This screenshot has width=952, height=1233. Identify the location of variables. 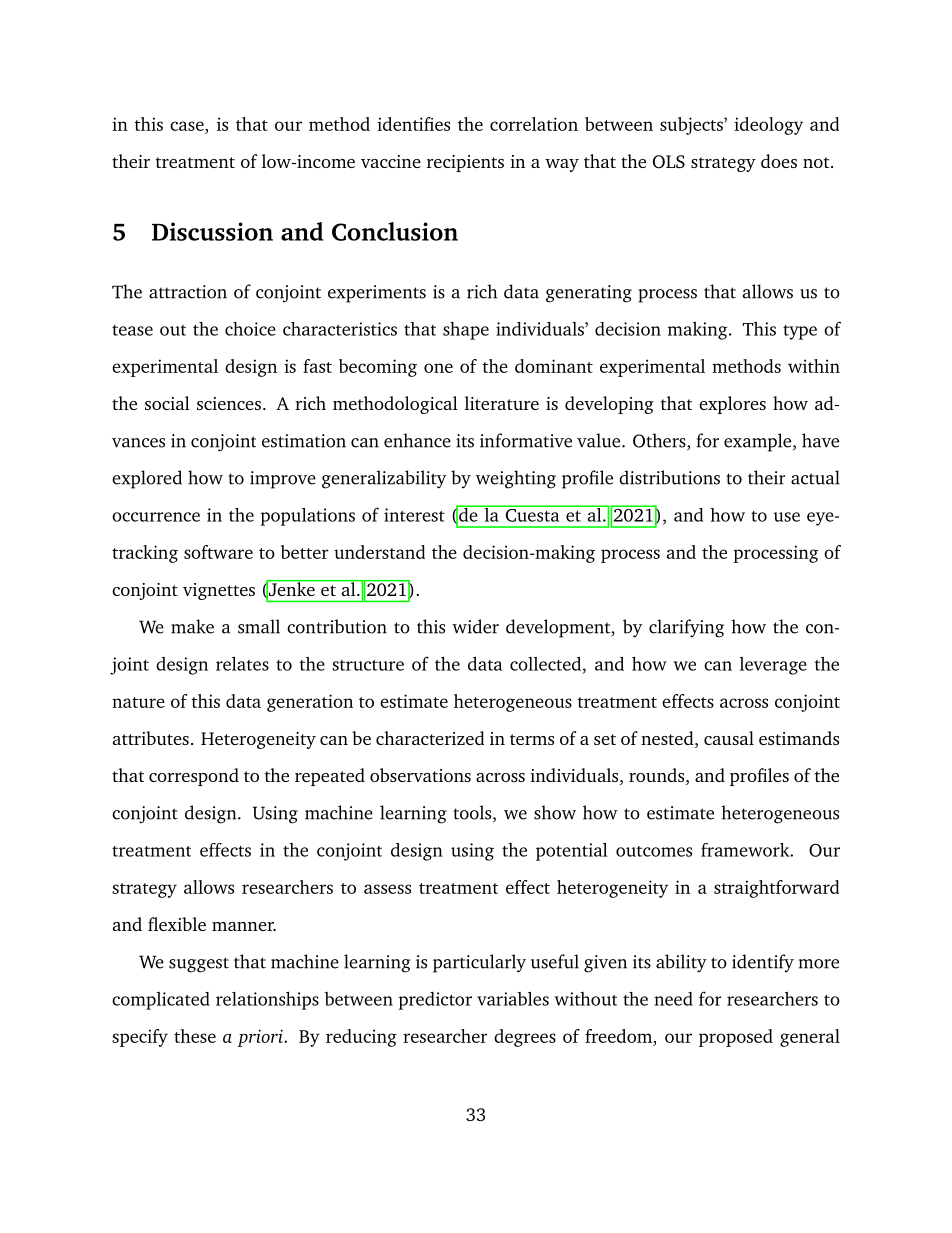
(513, 999).
